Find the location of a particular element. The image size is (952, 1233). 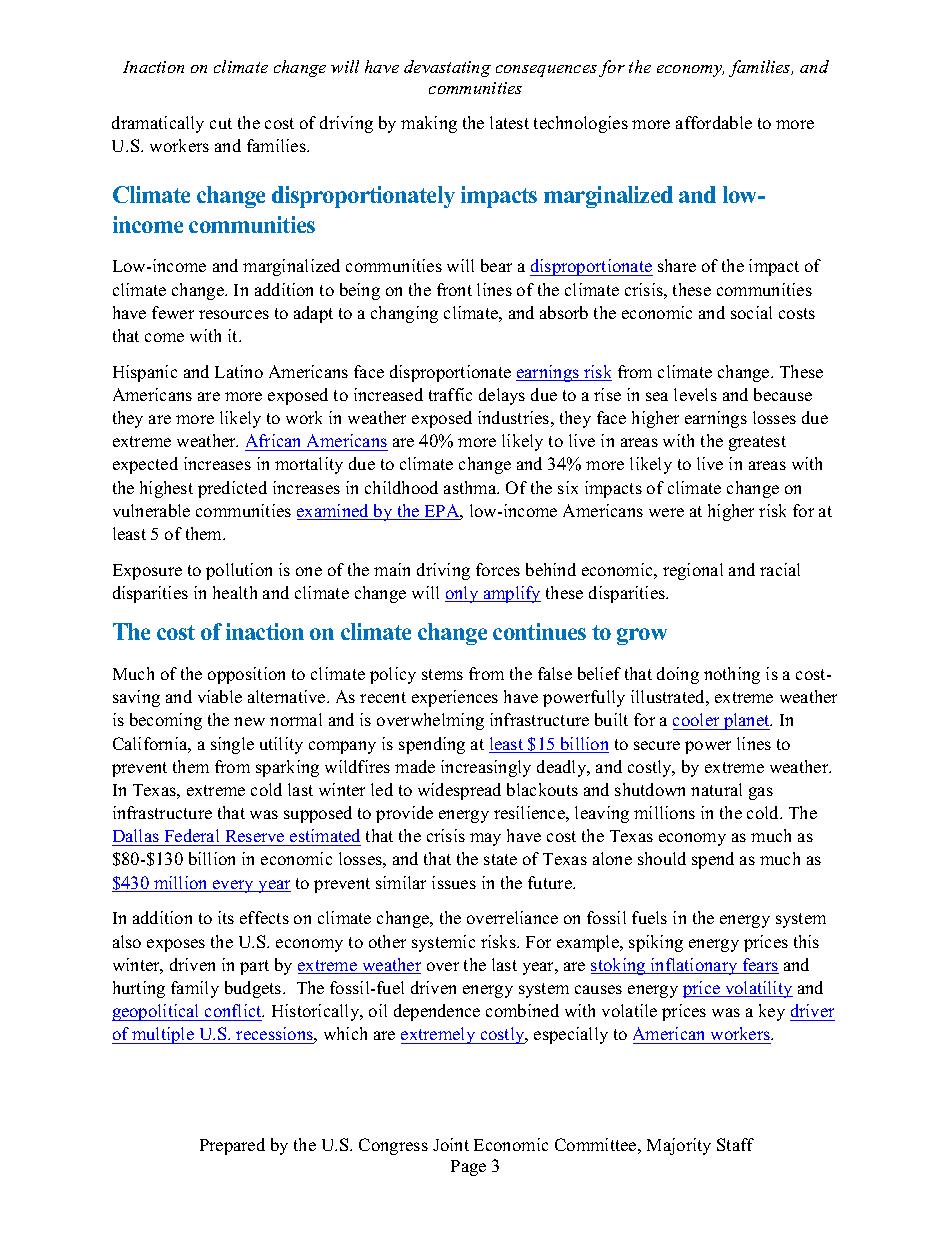

devastating is located at coordinates (447, 68).
